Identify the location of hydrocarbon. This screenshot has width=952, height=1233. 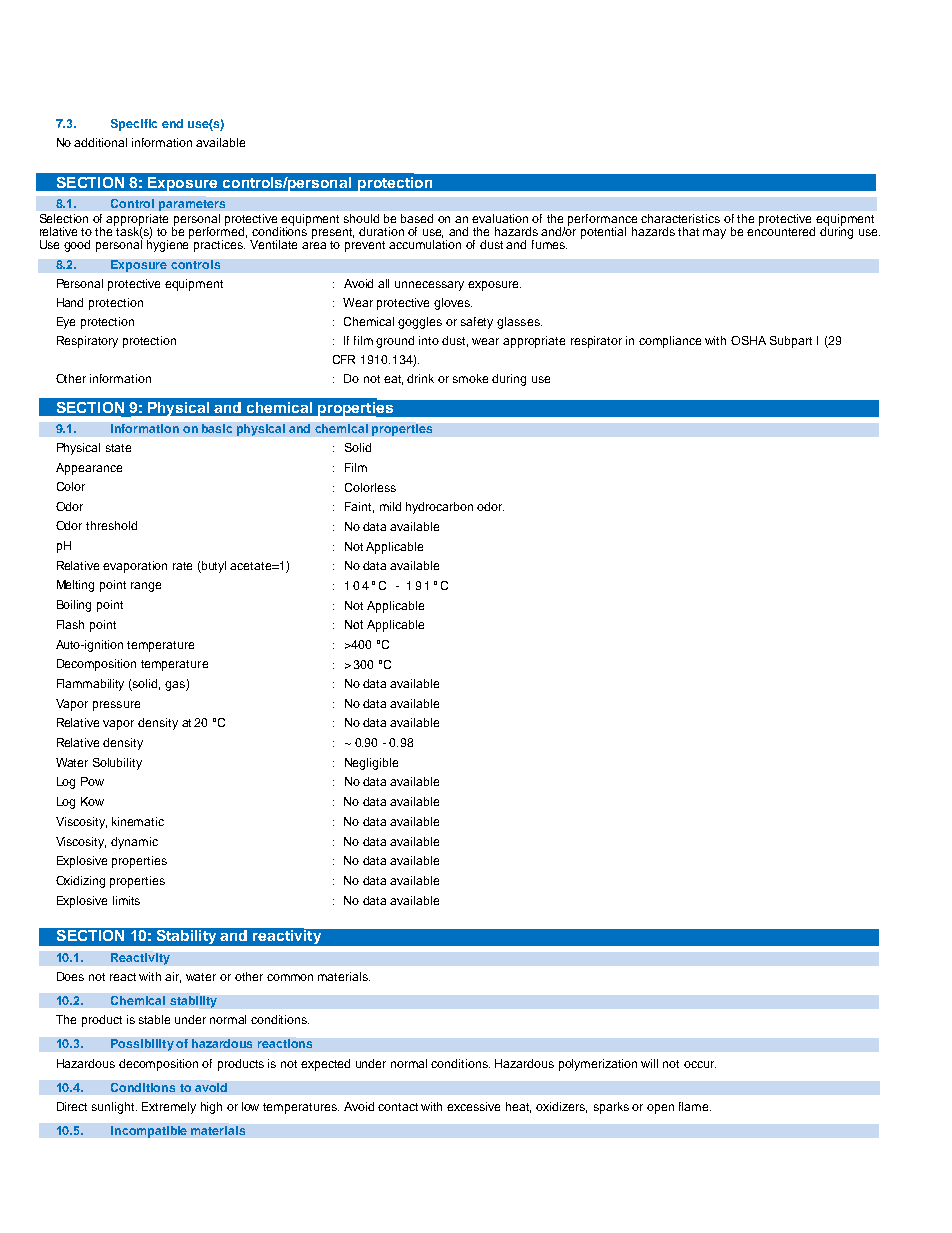
(439, 508).
